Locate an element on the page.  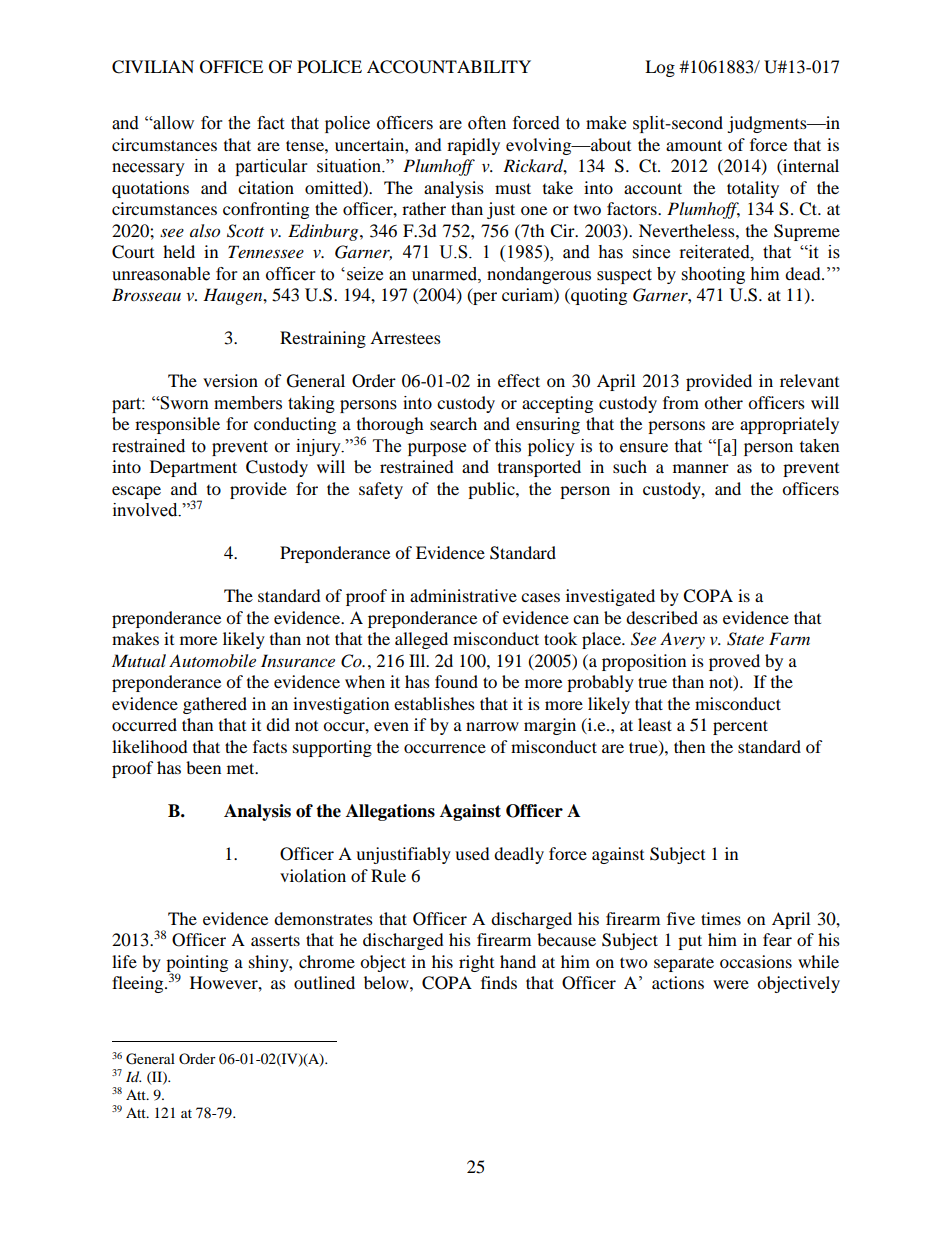
proved is located at coordinates (734, 662).
